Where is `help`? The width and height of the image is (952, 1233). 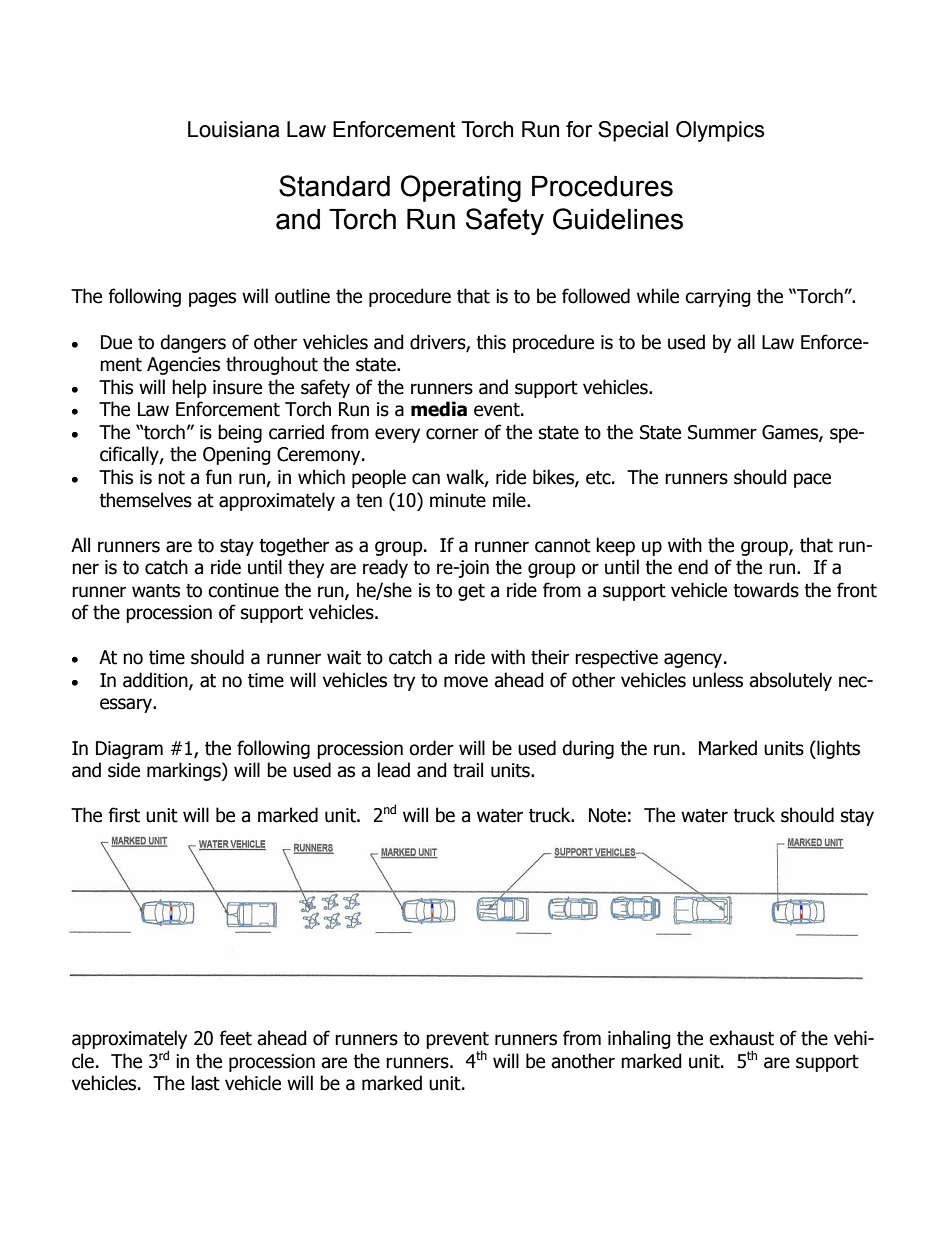 help is located at coordinates (189, 388).
